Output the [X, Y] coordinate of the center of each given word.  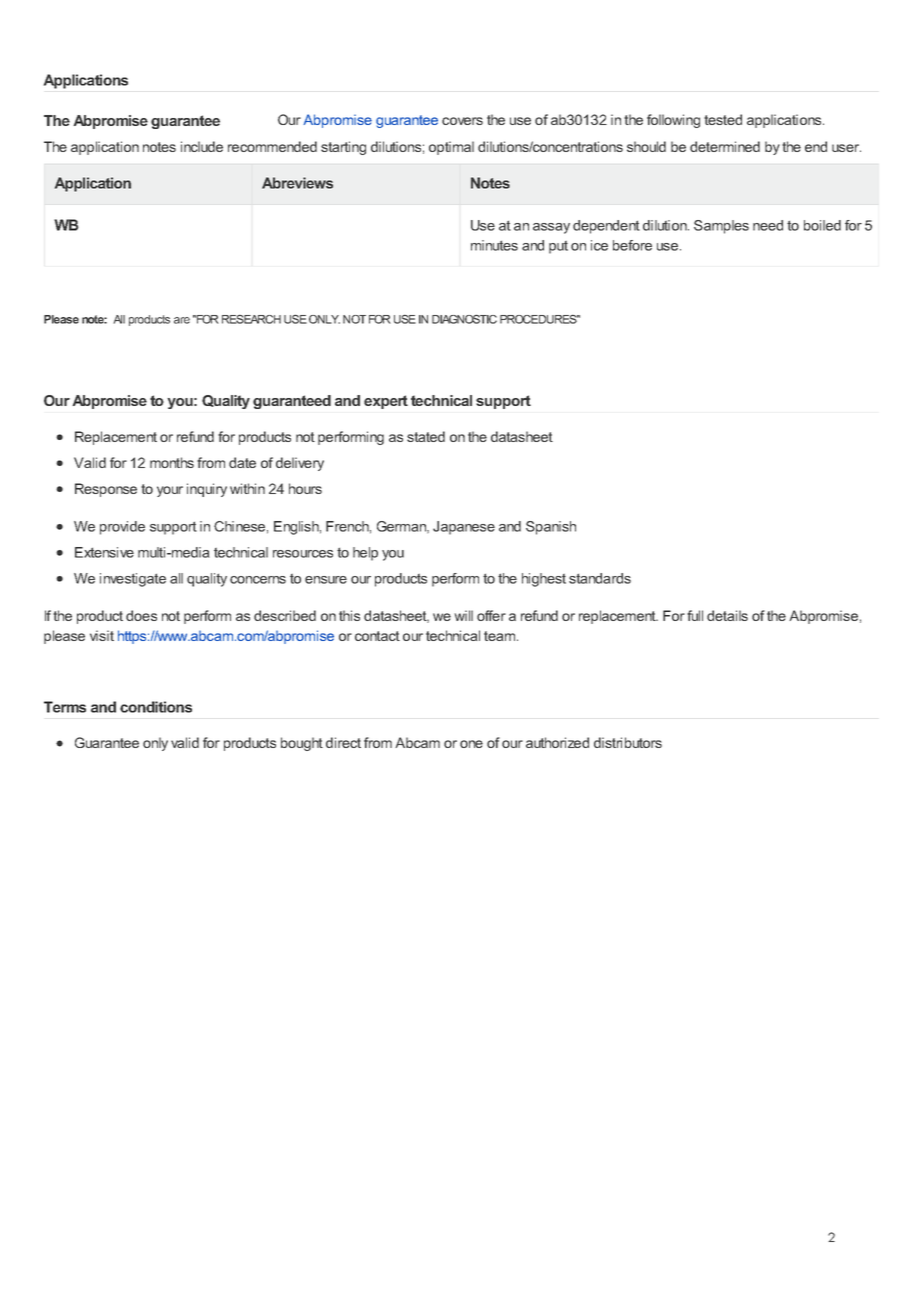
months [172, 462]
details [727, 615]
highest [544, 580]
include [202, 146]
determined [725, 146]
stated [426, 436]
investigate [133, 580]
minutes [494, 245]
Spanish [551, 528]
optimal [451, 148]
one [471, 744]
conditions [156, 707]
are [182, 320]
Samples [721, 227]
